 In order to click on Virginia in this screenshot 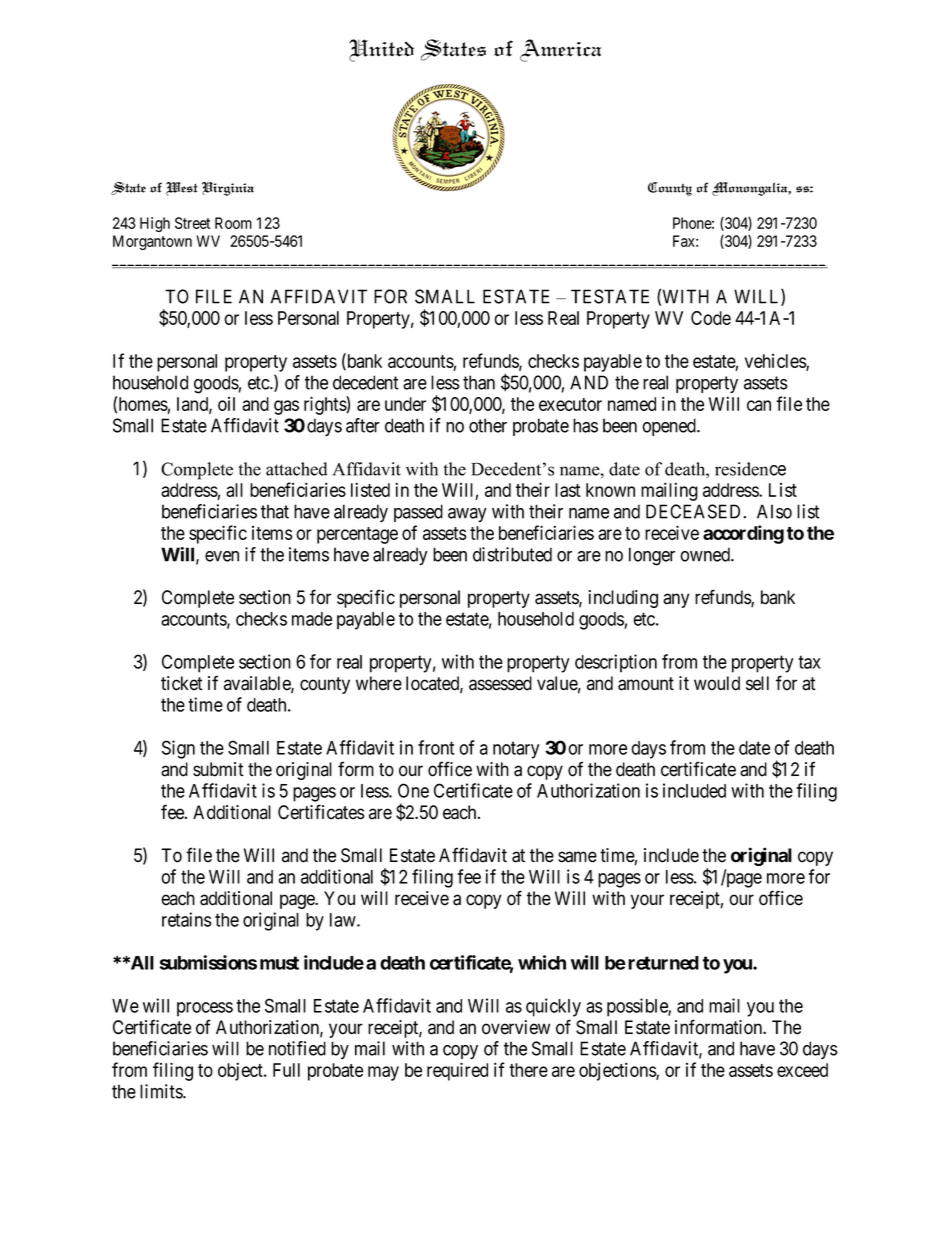, I will do `click(228, 189)`.
